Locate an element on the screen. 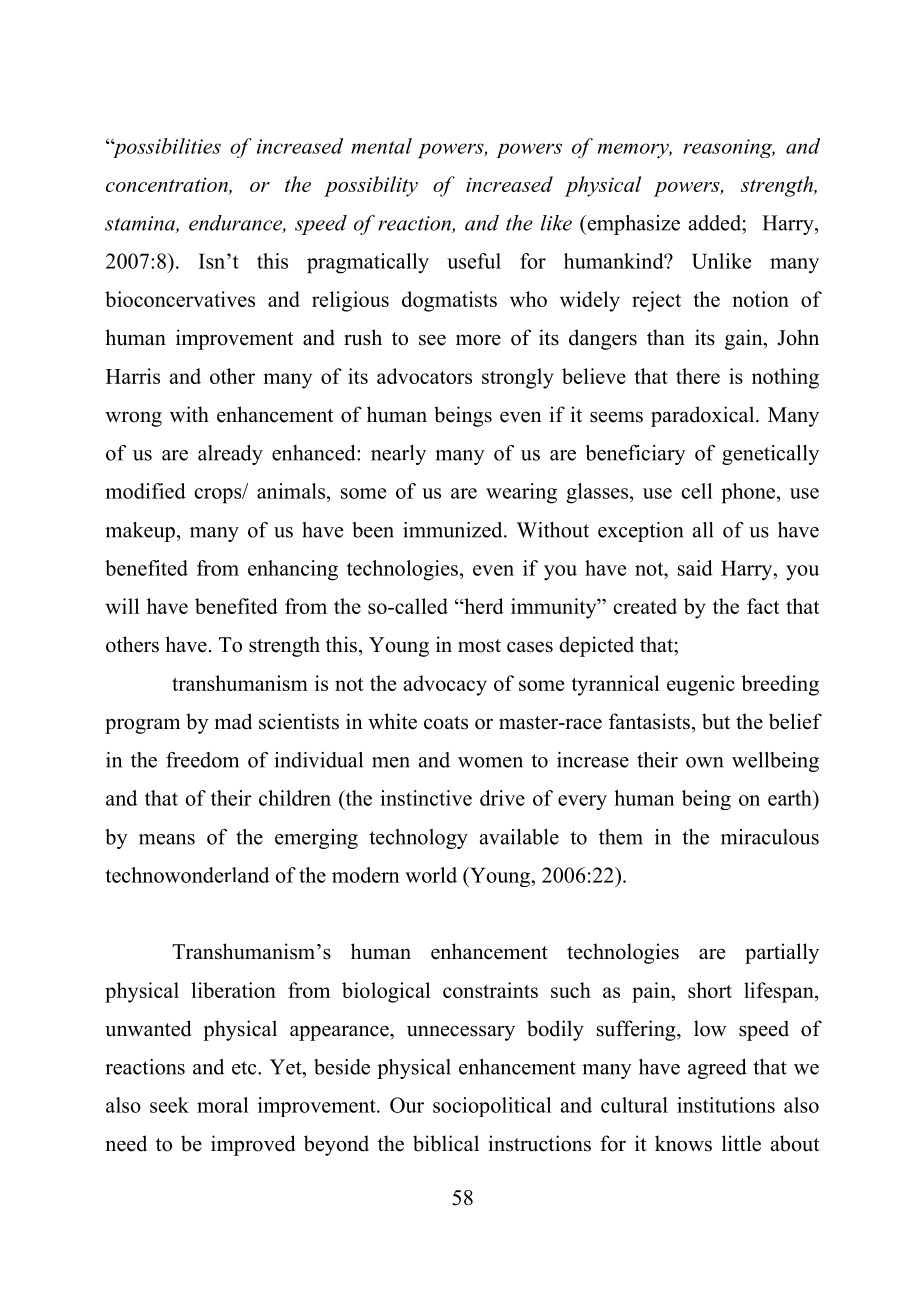  most is located at coordinates (479, 646).
